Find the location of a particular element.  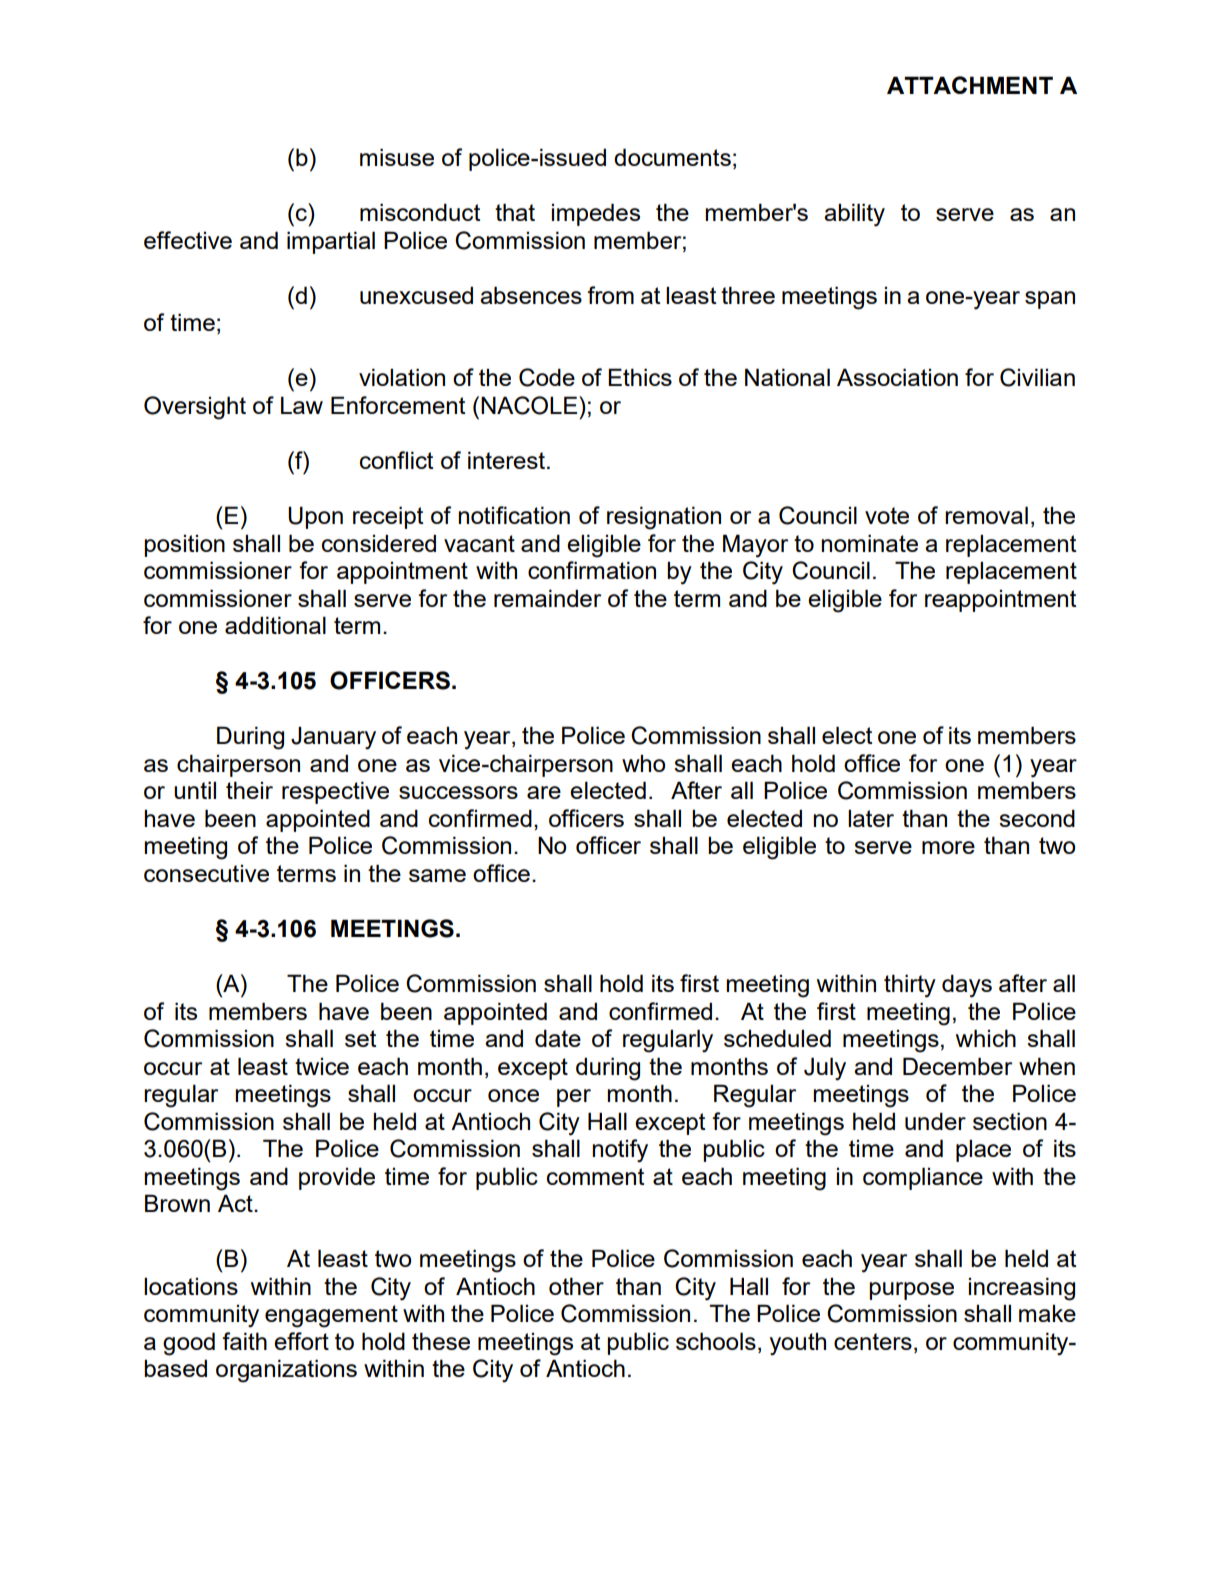

ATTACHMENT is located at coordinates (970, 85).
